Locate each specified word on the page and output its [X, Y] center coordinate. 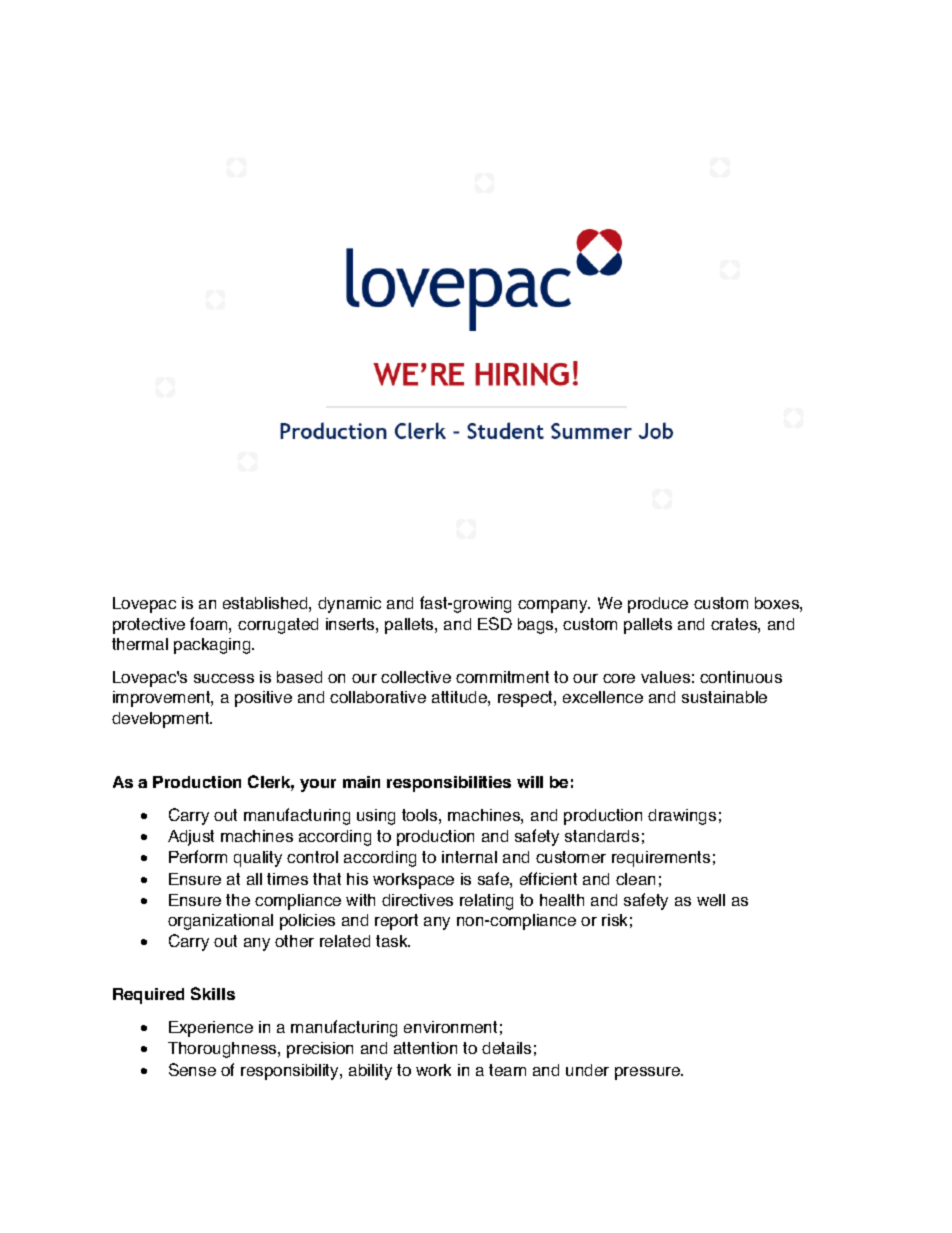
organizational [220, 922]
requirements [661, 859]
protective [149, 626]
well [711, 900]
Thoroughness [223, 1050]
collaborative [378, 697]
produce [658, 605]
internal [469, 857]
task [393, 941]
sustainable [724, 697]
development [162, 720]
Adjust [191, 838]
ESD [495, 623]
